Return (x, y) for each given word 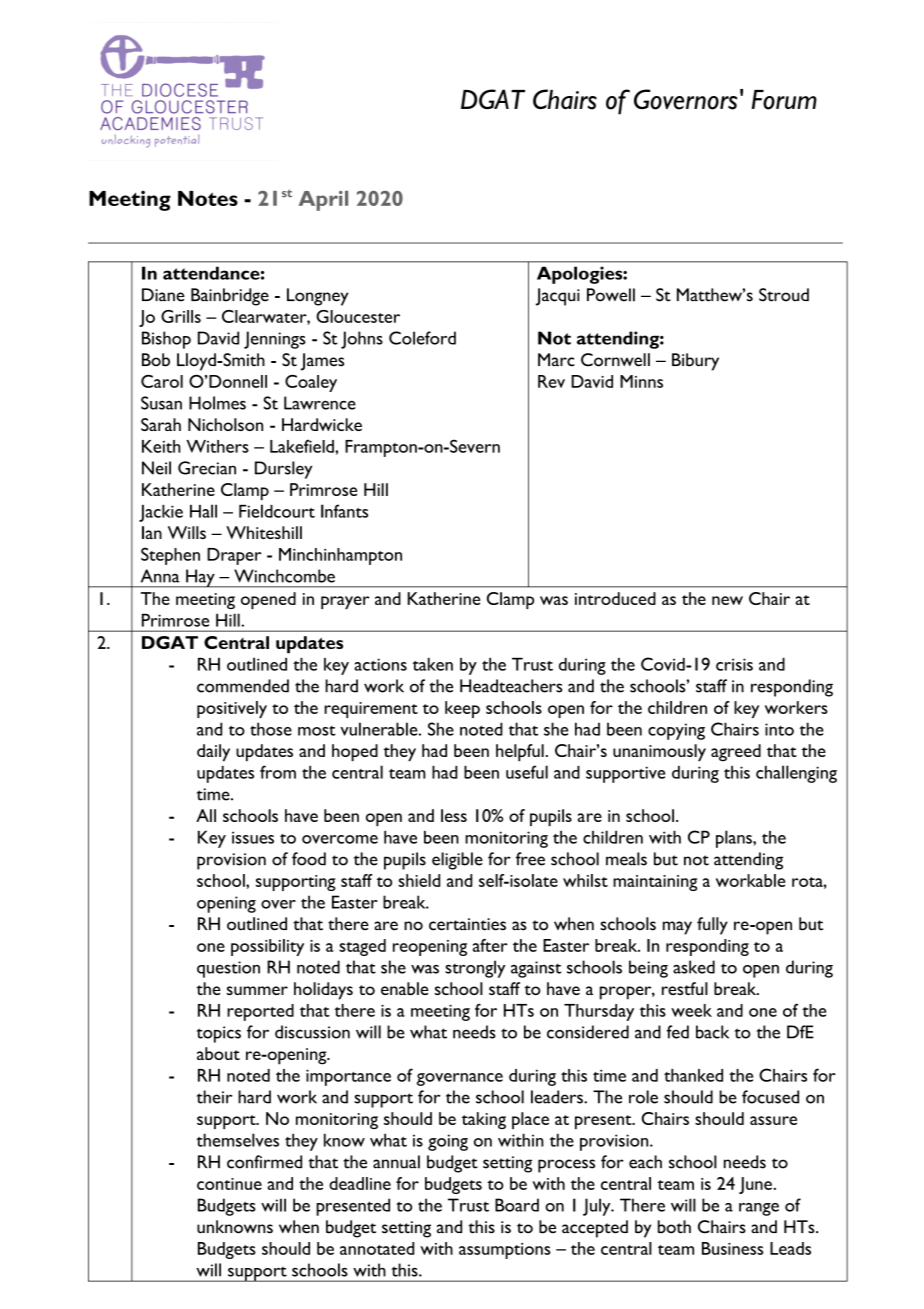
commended (243, 686)
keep (462, 709)
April (323, 201)
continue (229, 1184)
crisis (734, 664)
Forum (784, 100)
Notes (208, 198)
